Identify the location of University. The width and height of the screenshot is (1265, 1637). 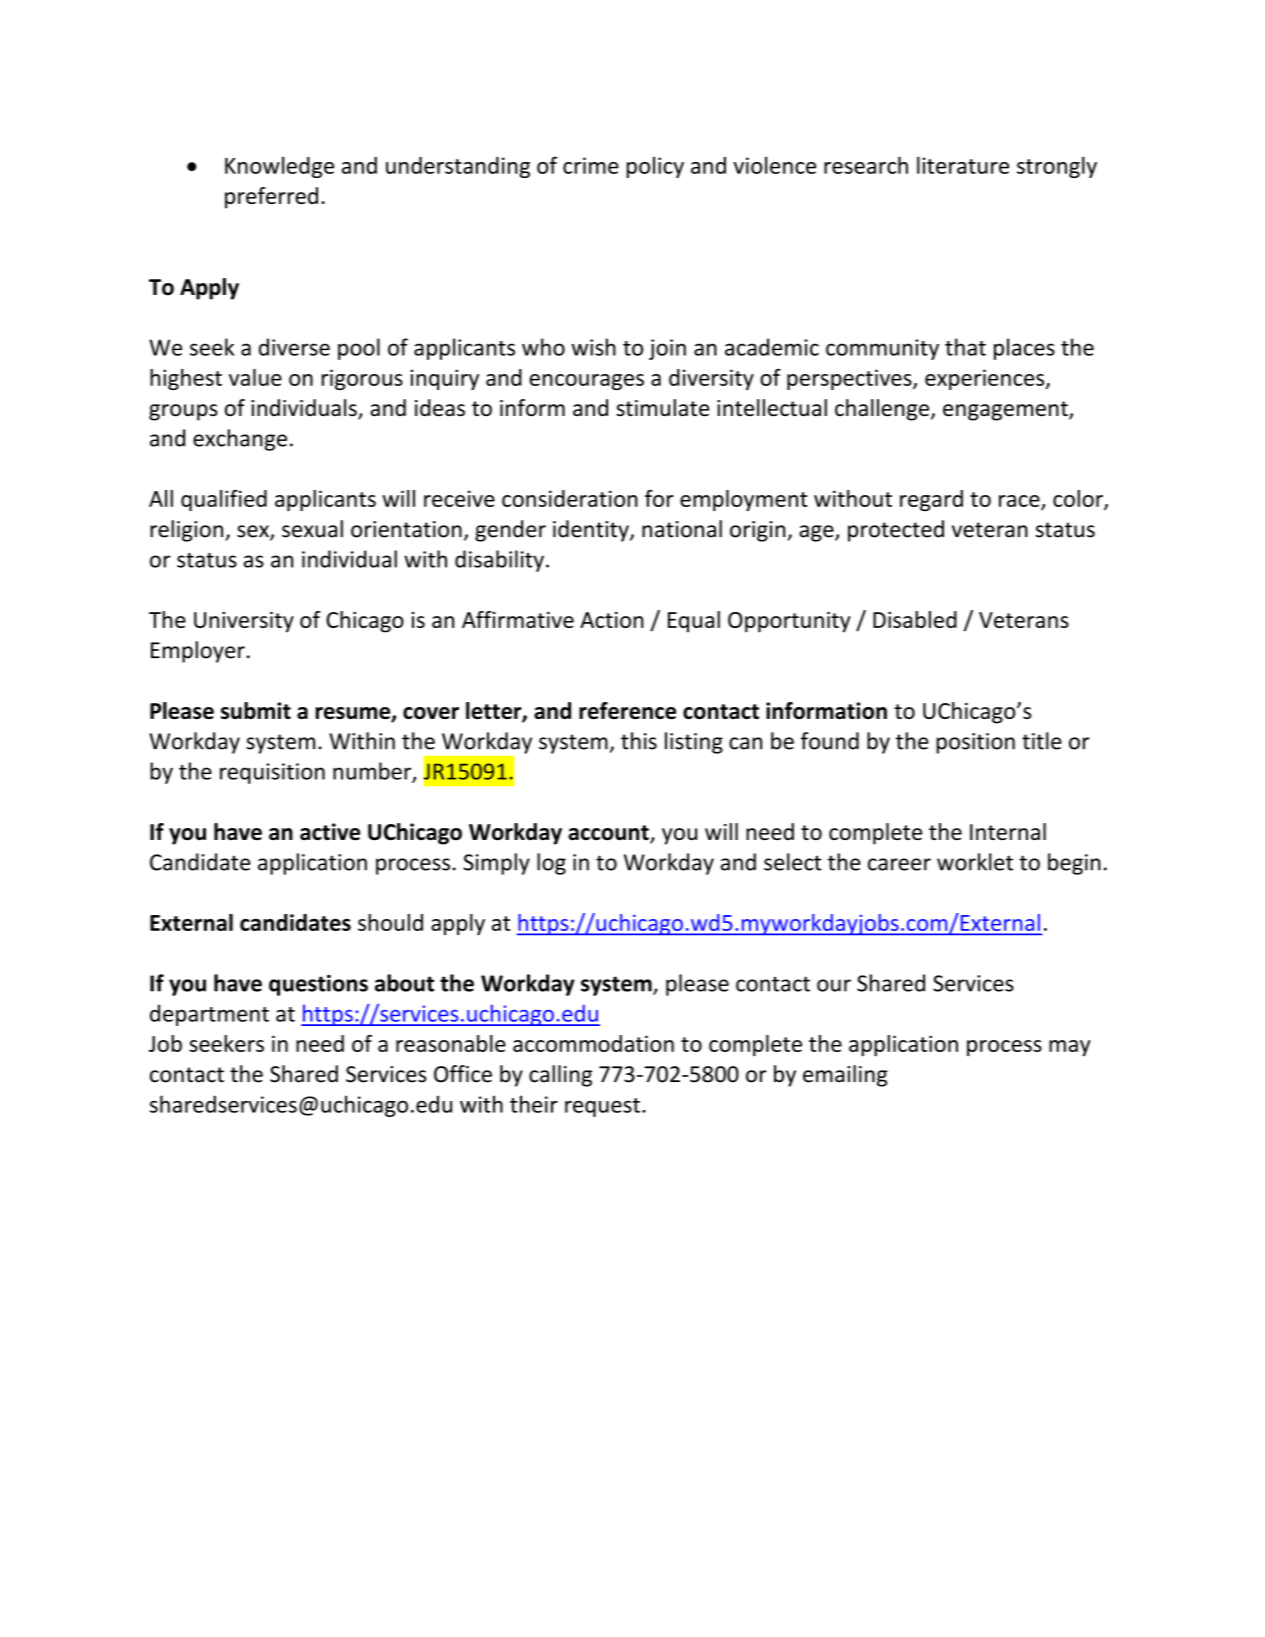
(244, 622).
